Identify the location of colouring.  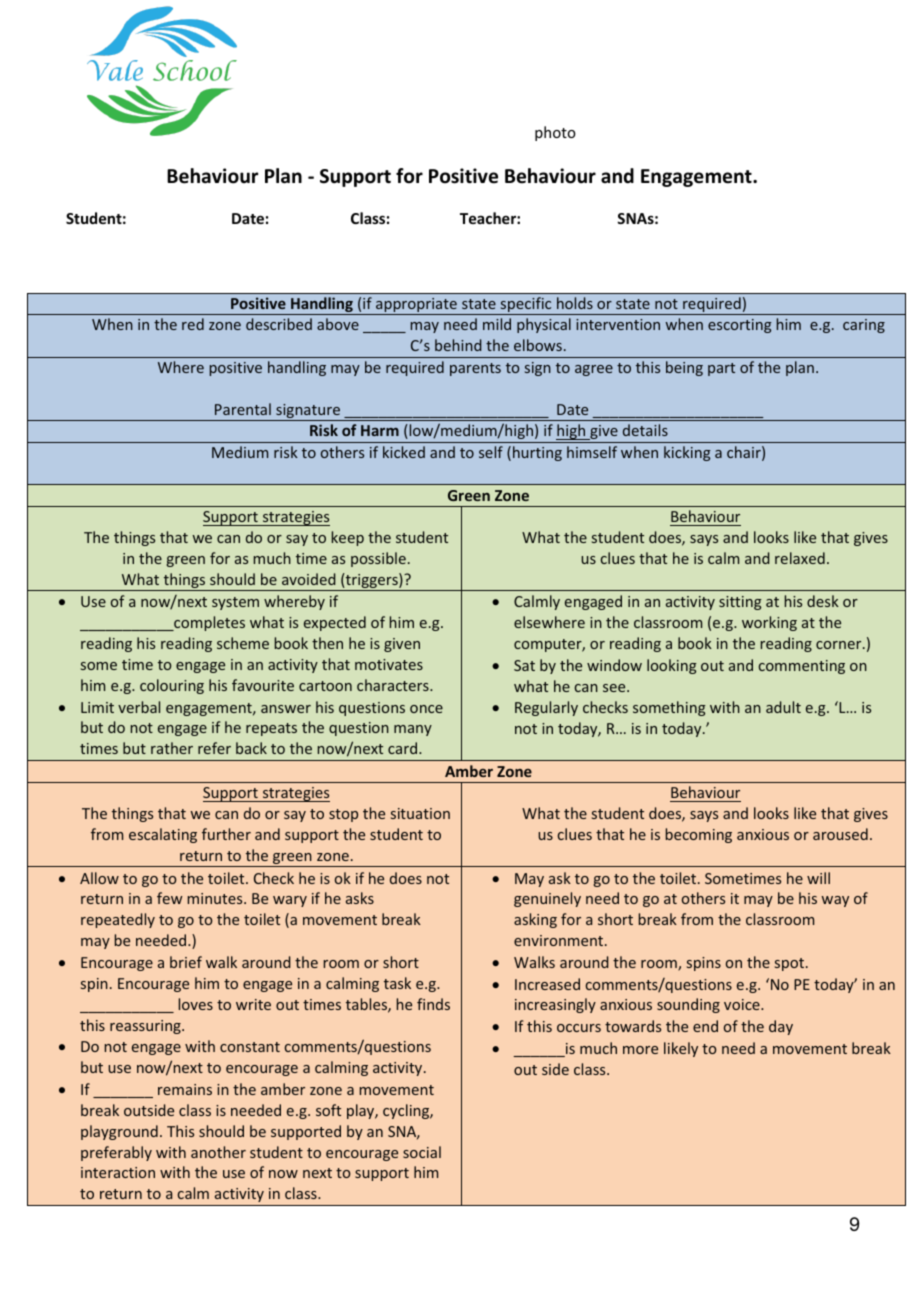
(172, 686).
